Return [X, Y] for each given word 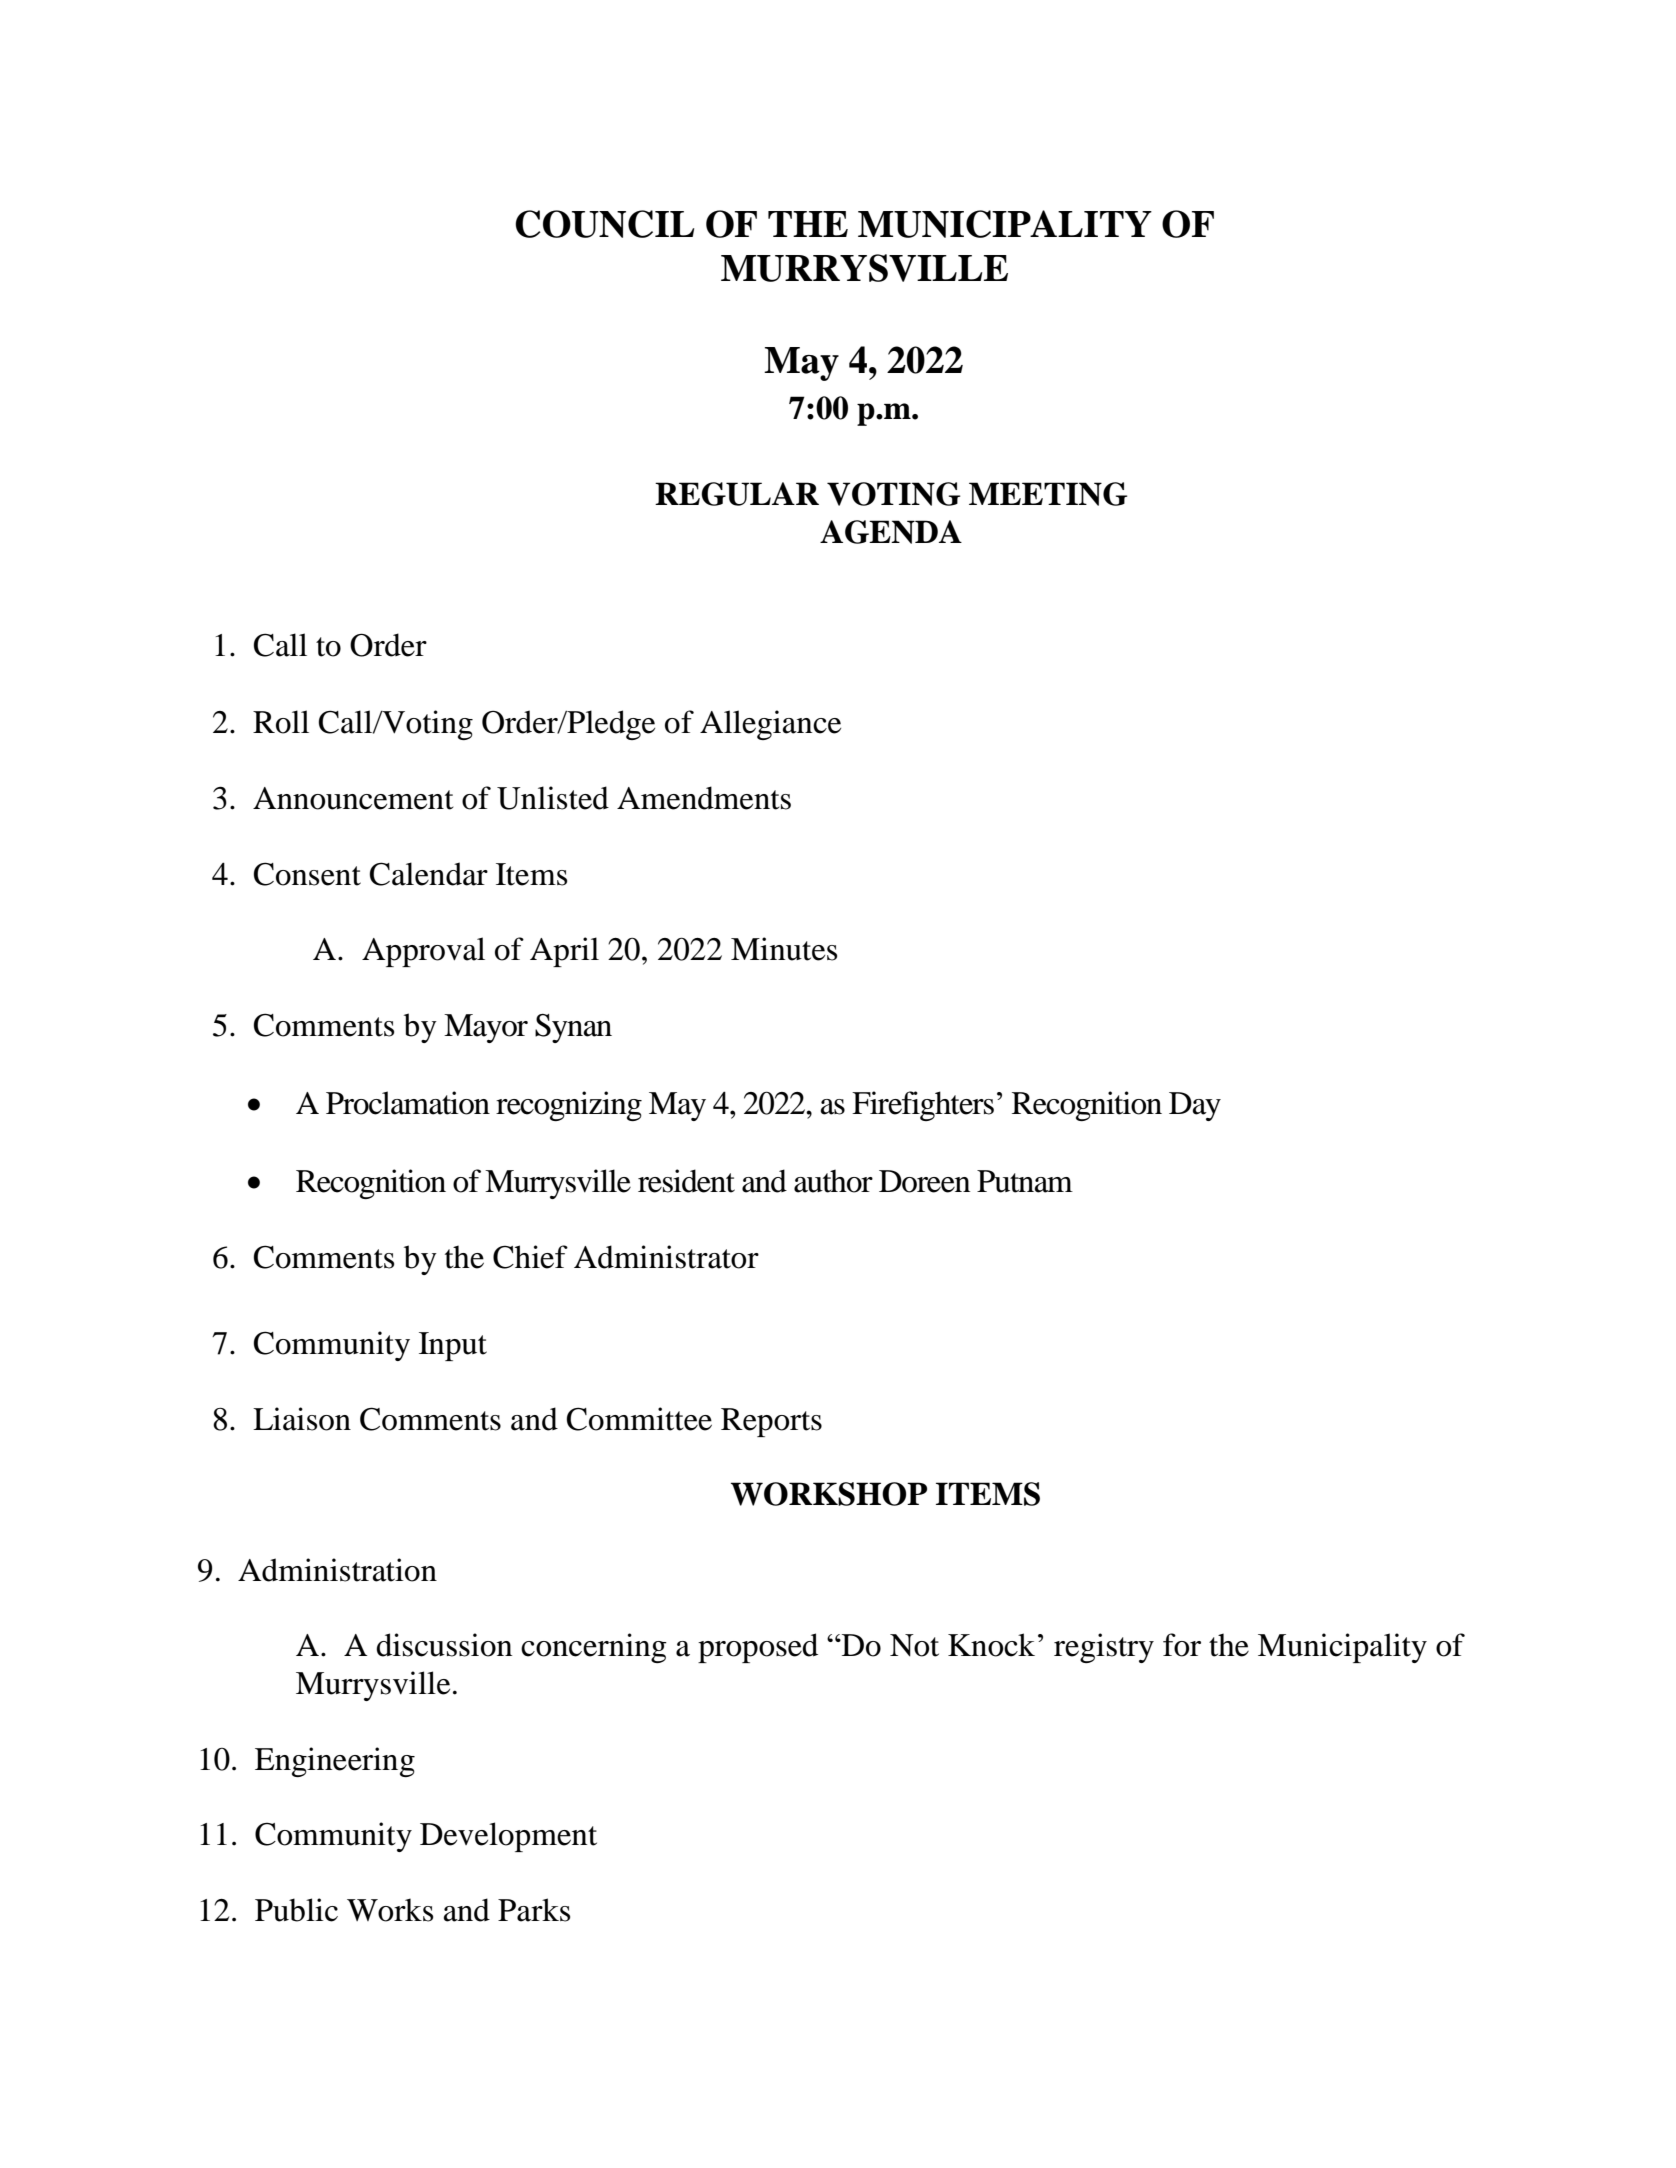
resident [686, 1181]
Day [1195, 1106]
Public [296, 1910]
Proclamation [408, 1103]
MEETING [1048, 494]
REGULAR [737, 494]
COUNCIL [604, 224]
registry [1104, 1648]
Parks [534, 1910]
